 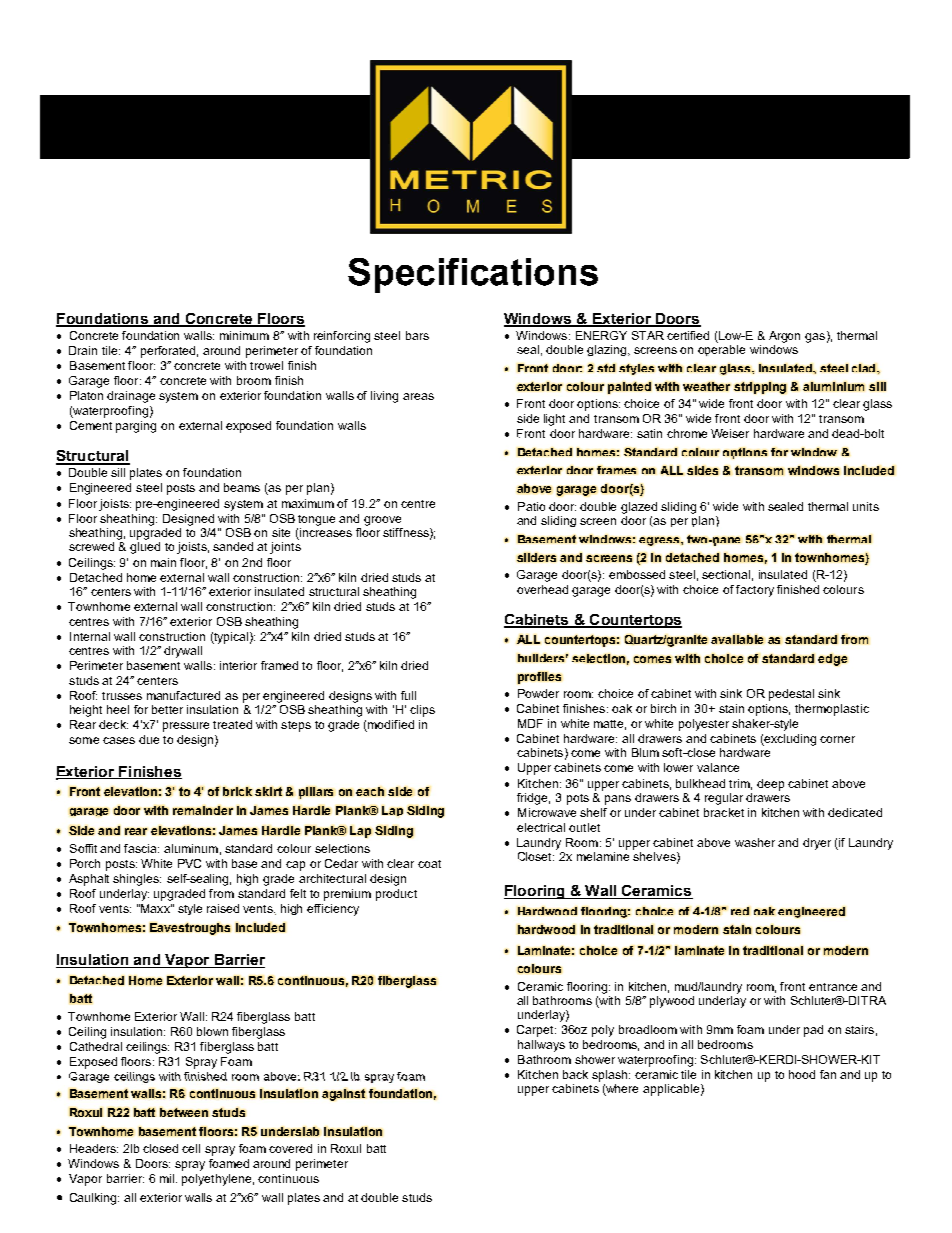 What do you see at coordinates (429, 864) in the screenshot?
I see `coat` at bounding box center [429, 864].
